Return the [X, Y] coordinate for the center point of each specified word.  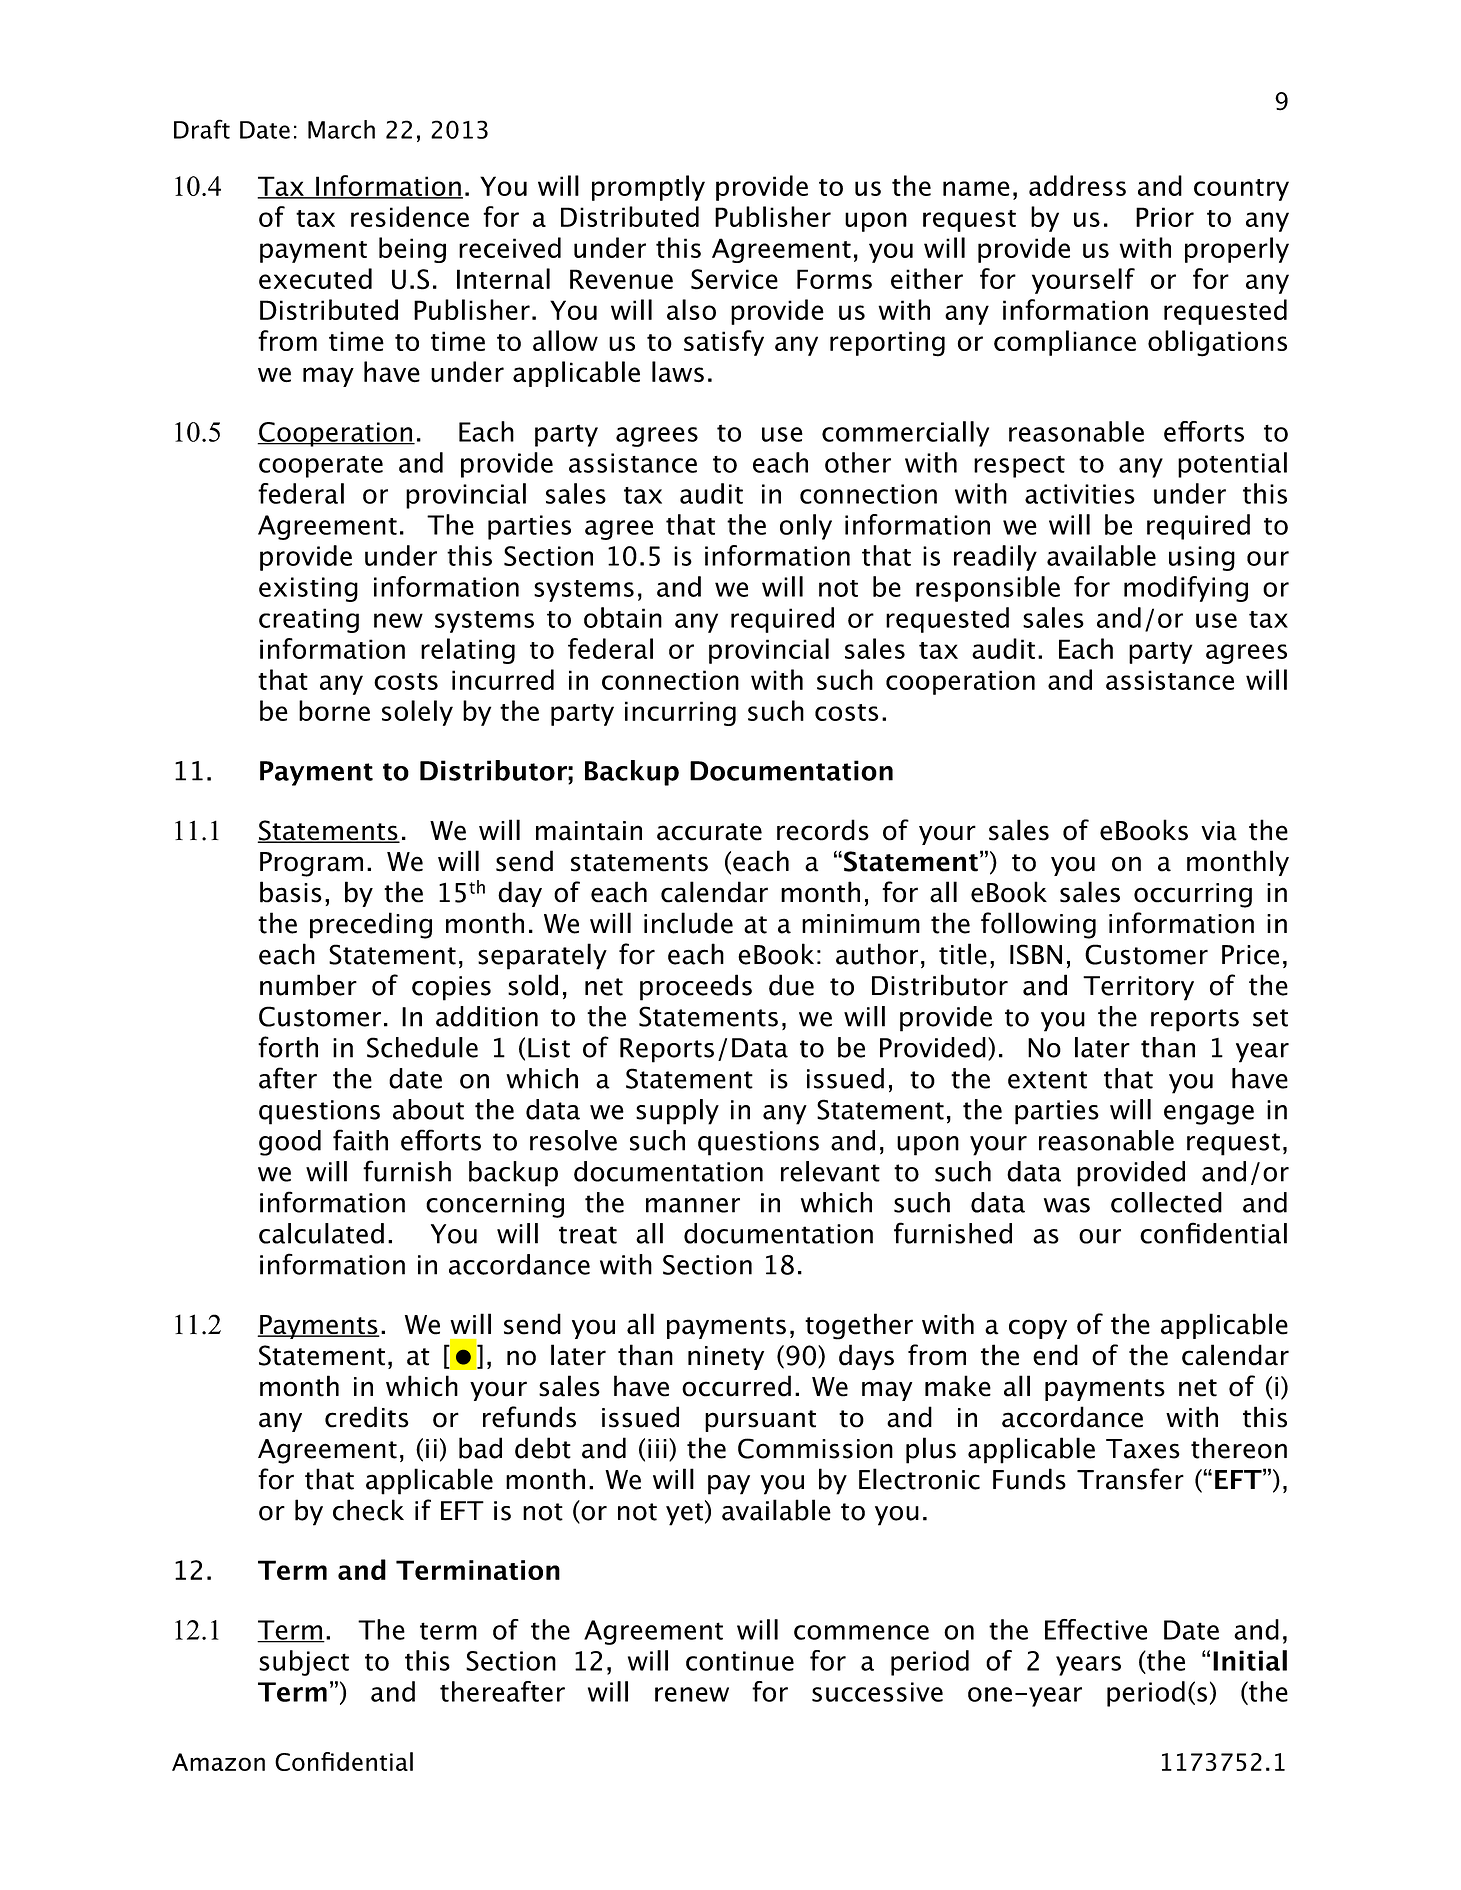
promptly [648, 188]
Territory [1138, 988]
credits [367, 1417]
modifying [1186, 589]
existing [308, 589]
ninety [726, 1358]
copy [1038, 1329]
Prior [1165, 217]
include [688, 923]
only [806, 527]
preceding [371, 925]
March [341, 129]
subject [304, 1663]
